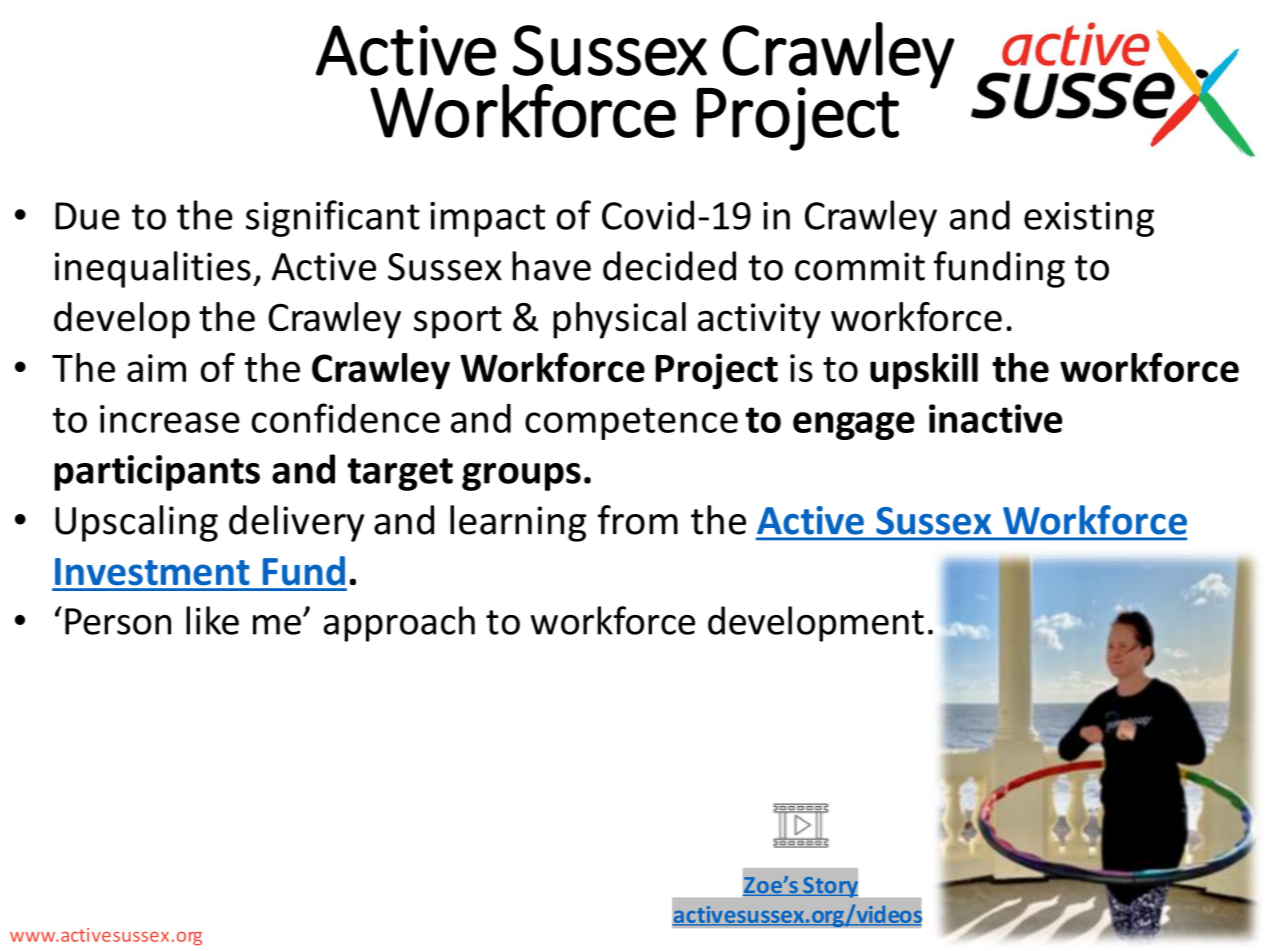 The height and width of the image is (951, 1269). I want to click on increase, so click(170, 419).
